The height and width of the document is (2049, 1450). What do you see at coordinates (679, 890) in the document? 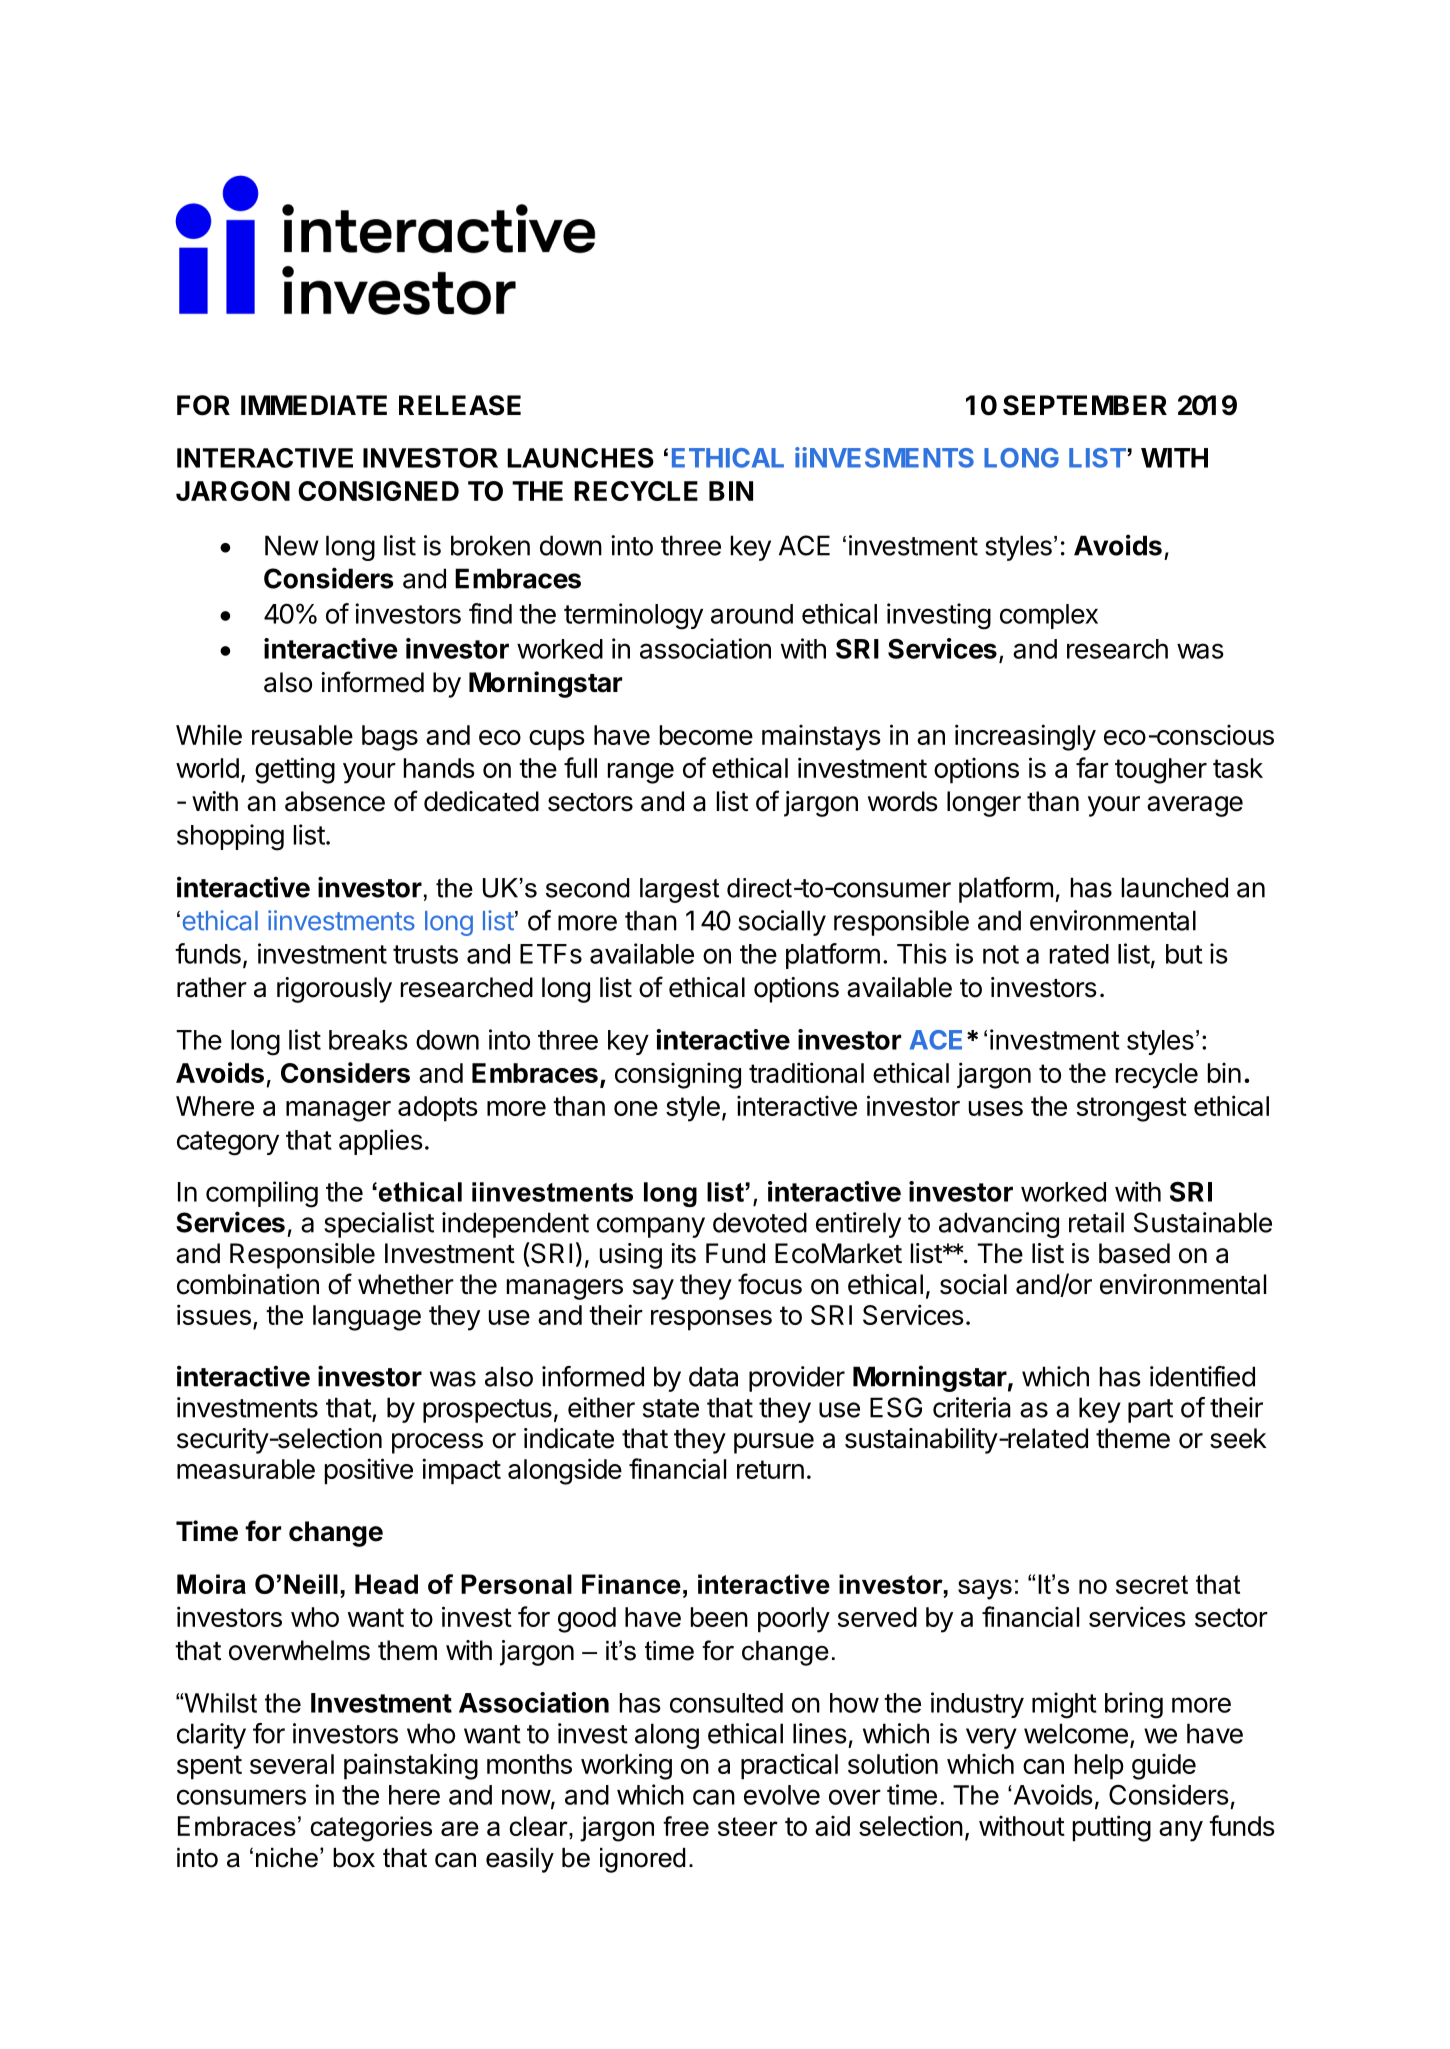
I see `largest` at bounding box center [679, 890].
